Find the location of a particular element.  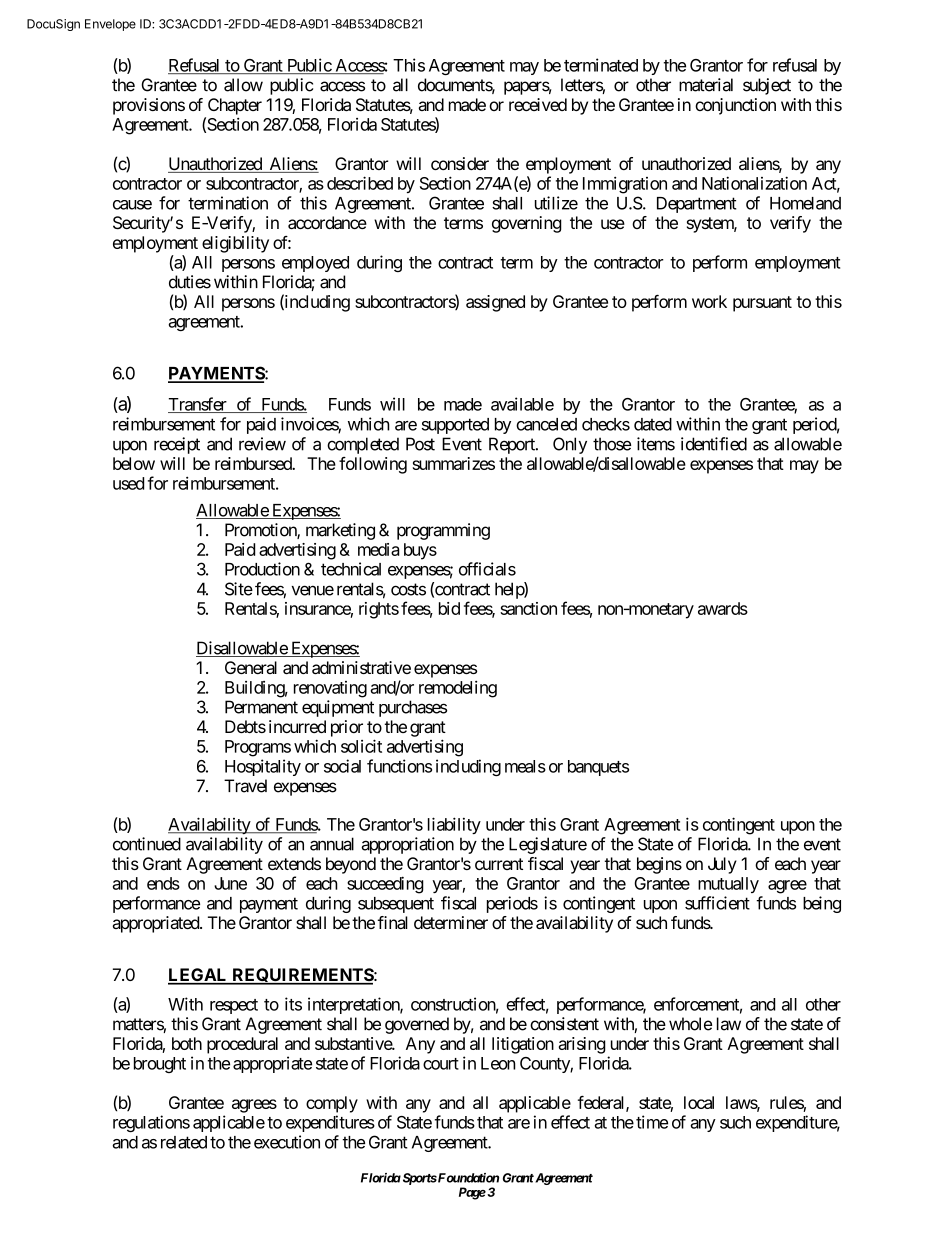

Travel is located at coordinates (245, 786).
